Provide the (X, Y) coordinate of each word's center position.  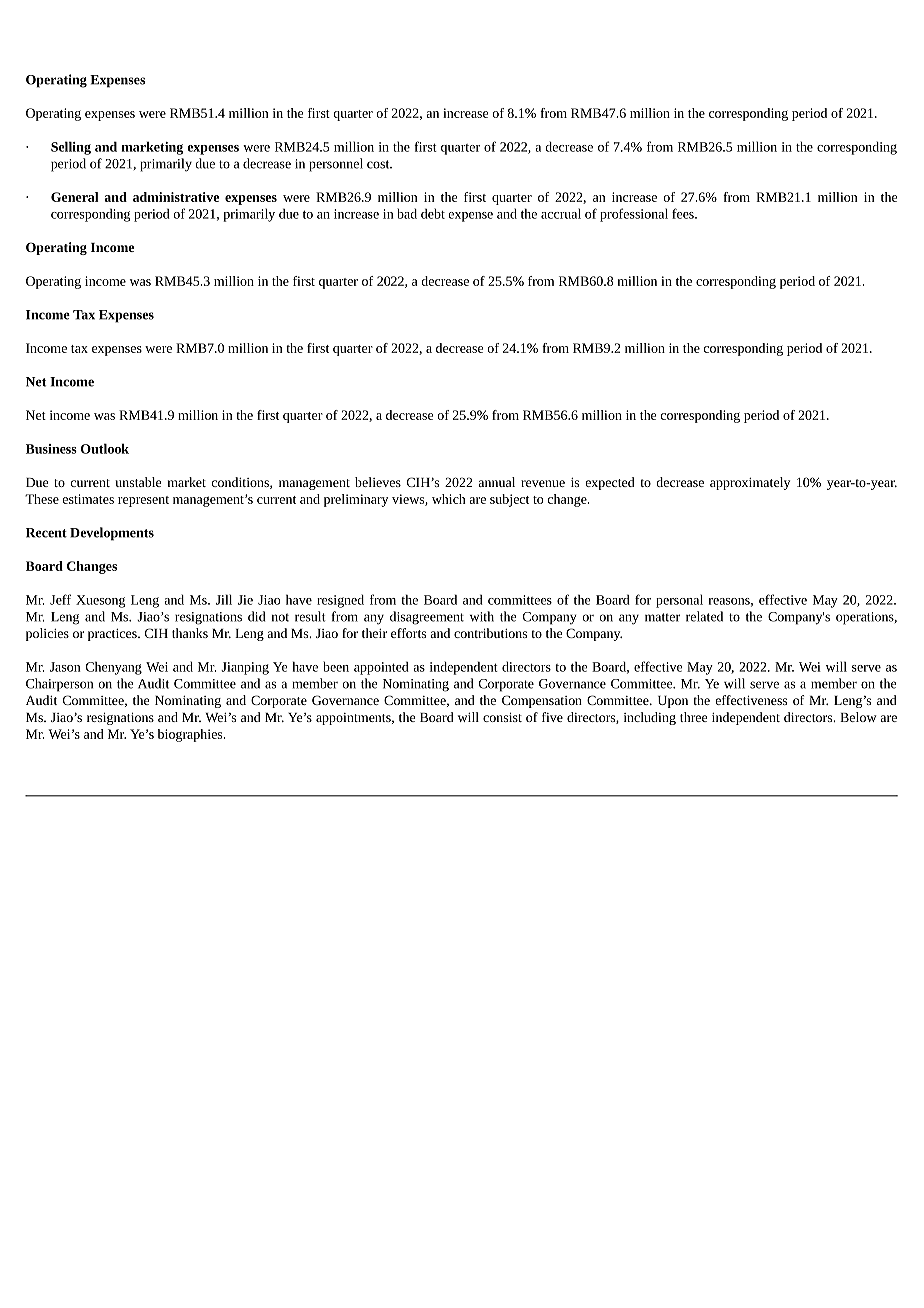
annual (496, 482)
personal (679, 601)
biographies (191, 735)
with (482, 616)
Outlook (105, 448)
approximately (750, 483)
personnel (336, 165)
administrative (176, 197)
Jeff (60, 599)
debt (433, 213)
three (693, 717)
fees (684, 213)
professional (634, 215)
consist (502, 717)
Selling (71, 148)
